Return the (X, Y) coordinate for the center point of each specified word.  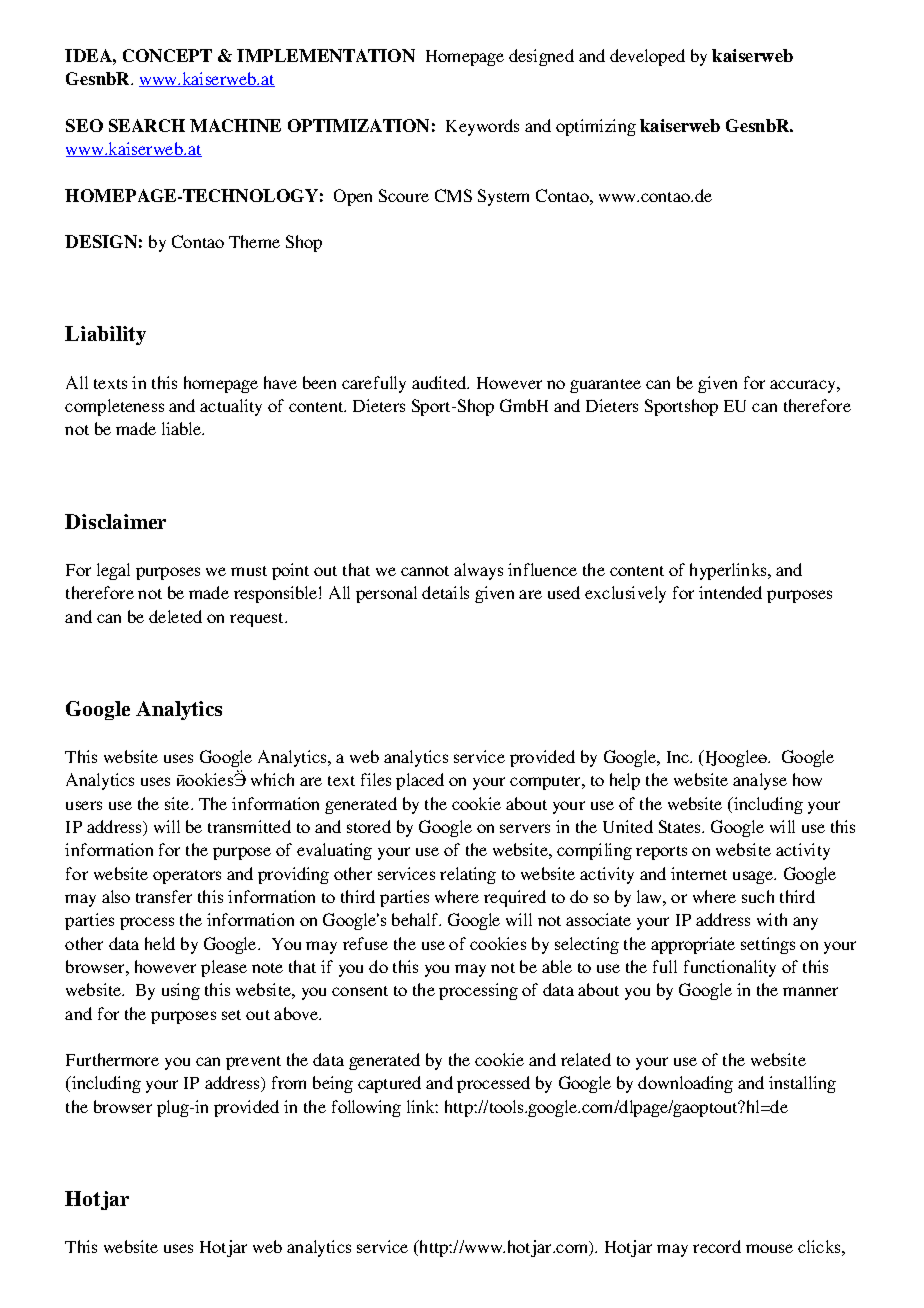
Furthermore (112, 1059)
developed (647, 57)
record (717, 1246)
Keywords (482, 127)
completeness (114, 407)
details (445, 592)
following (366, 1108)
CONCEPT (167, 55)
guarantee (605, 386)
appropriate (693, 945)
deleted (175, 616)
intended (730, 592)
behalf (416, 919)
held (160, 943)
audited (440, 382)
